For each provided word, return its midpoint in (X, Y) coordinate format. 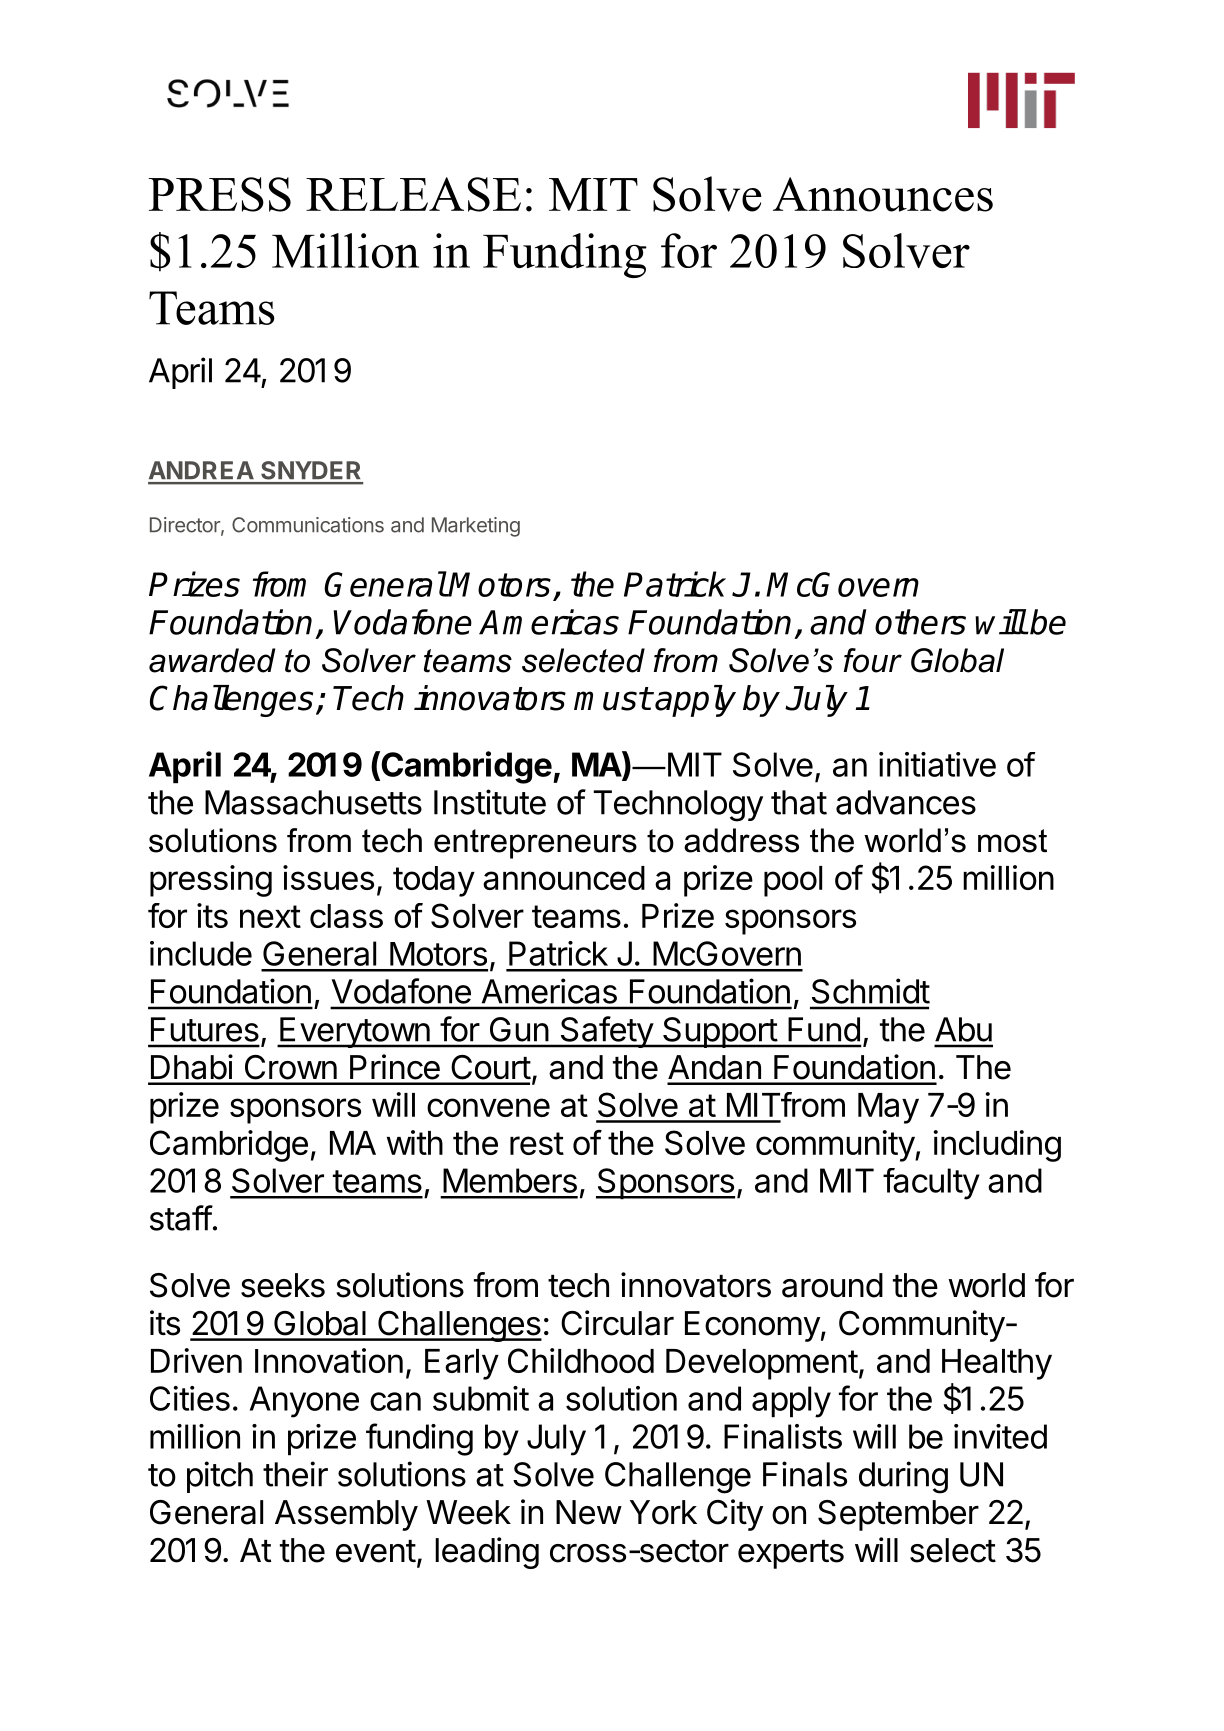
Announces (883, 194)
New (589, 1512)
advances (906, 802)
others (920, 622)
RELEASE (413, 194)
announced (564, 878)
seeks (283, 1285)
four (873, 660)
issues (328, 877)
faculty (931, 1184)
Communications (308, 525)
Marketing (476, 527)
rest (537, 1143)
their (295, 1474)
